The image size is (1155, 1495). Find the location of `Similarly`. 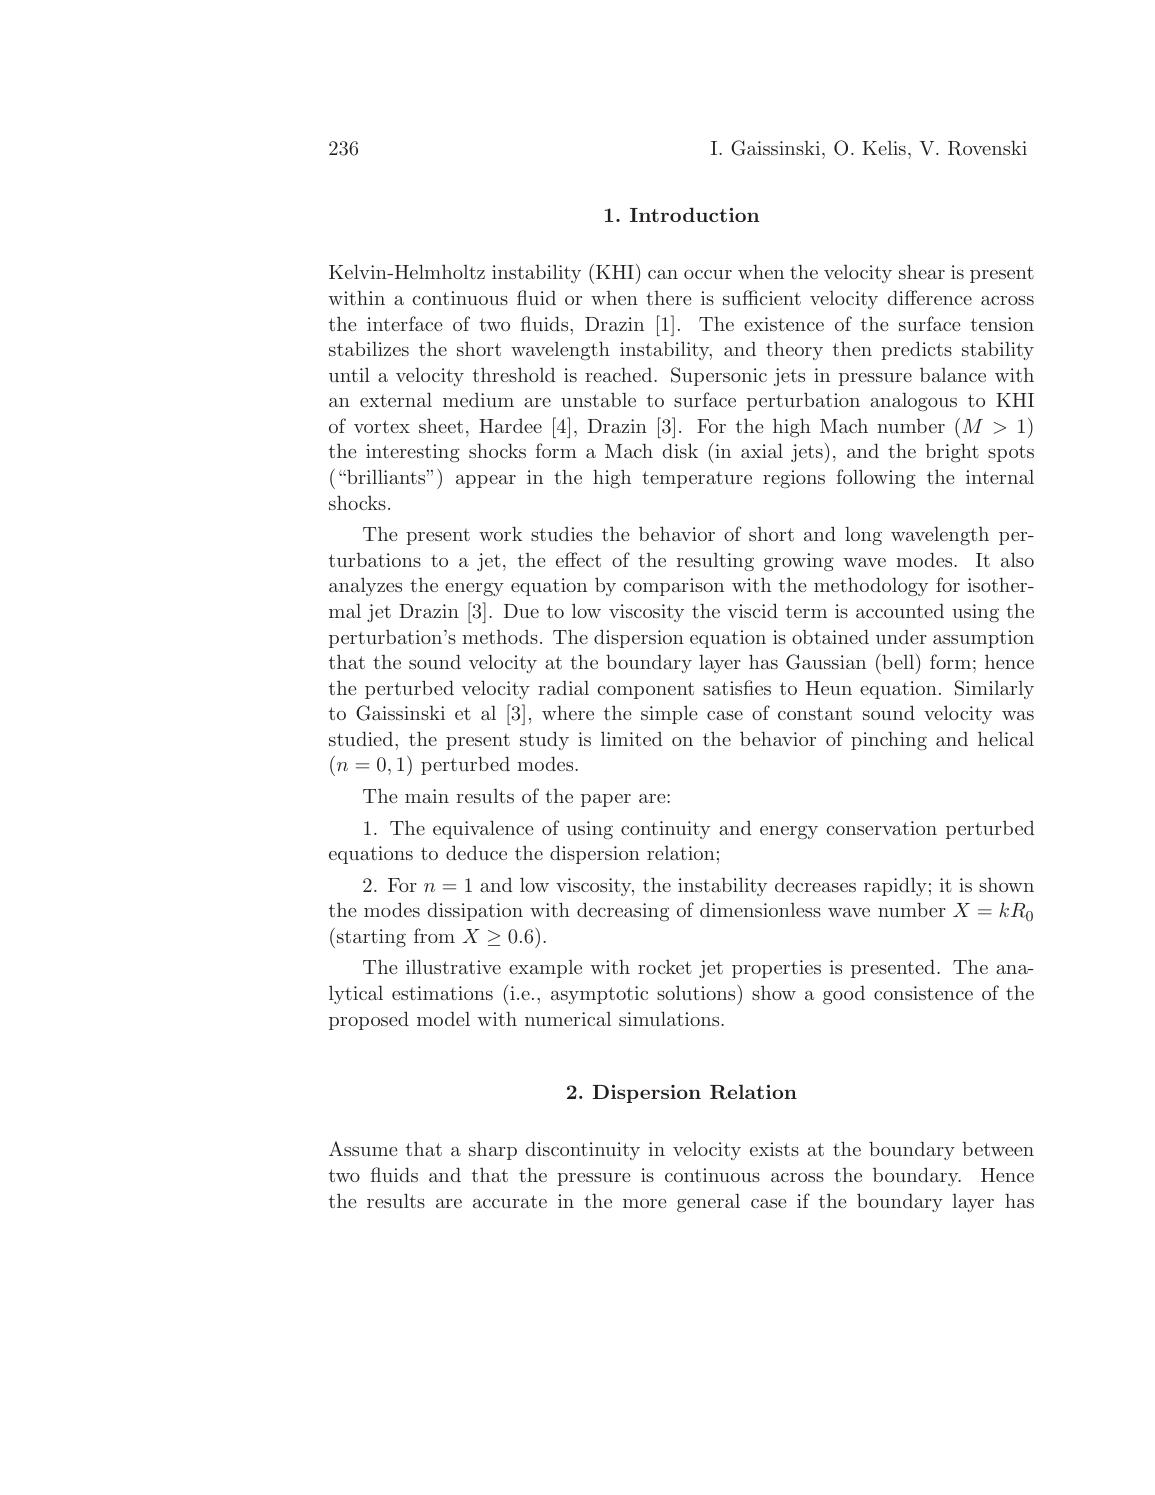

Similarly is located at coordinates (994, 689).
